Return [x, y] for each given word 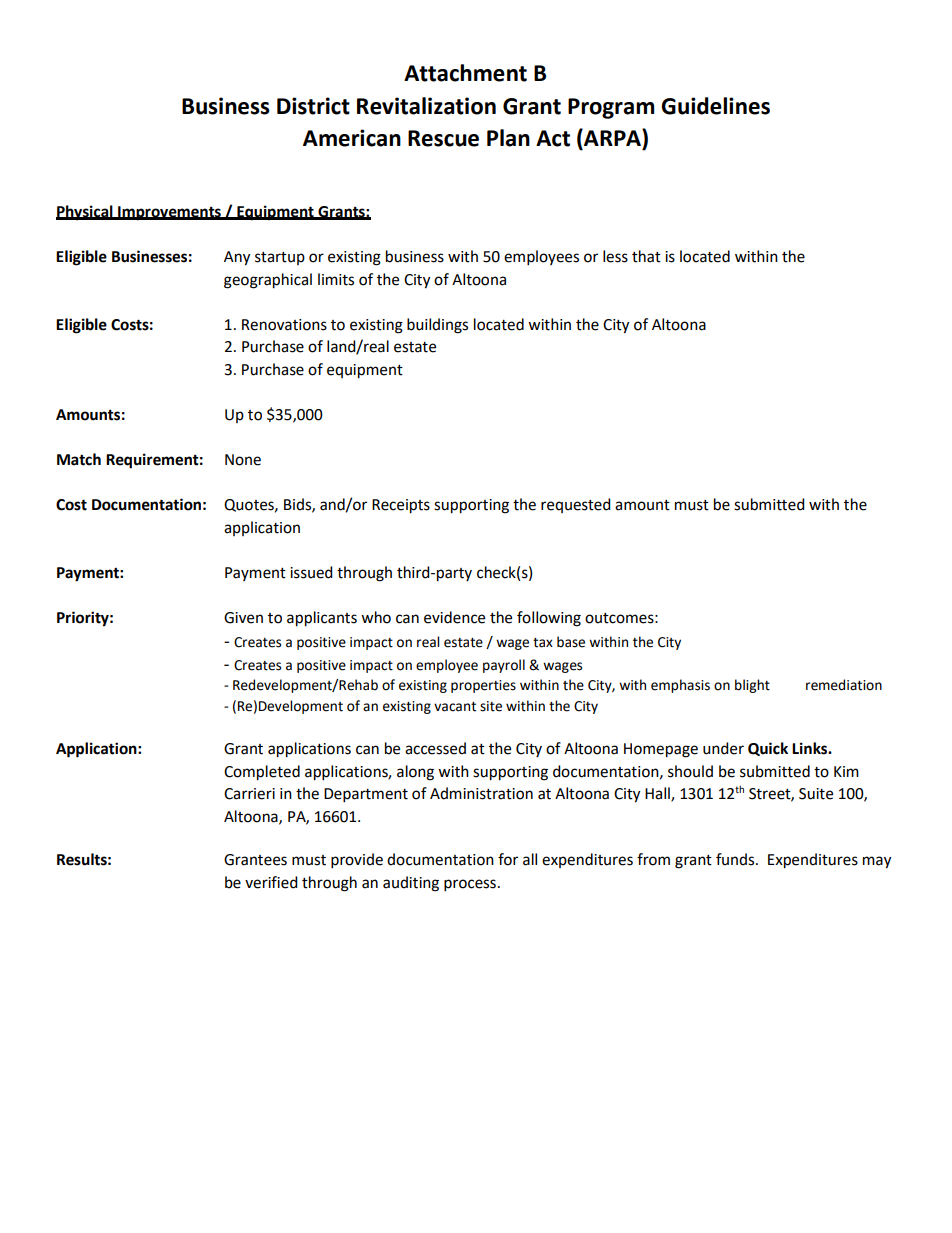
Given [243, 618]
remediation [844, 685]
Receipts [401, 506]
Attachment [465, 73]
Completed [262, 773]
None [243, 460]
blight [752, 686]
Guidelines [715, 106]
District [313, 106]
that [646, 256]
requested [576, 505]
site [491, 706]
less [615, 256]
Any [237, 258]
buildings [437, 326]
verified [271, 882]
